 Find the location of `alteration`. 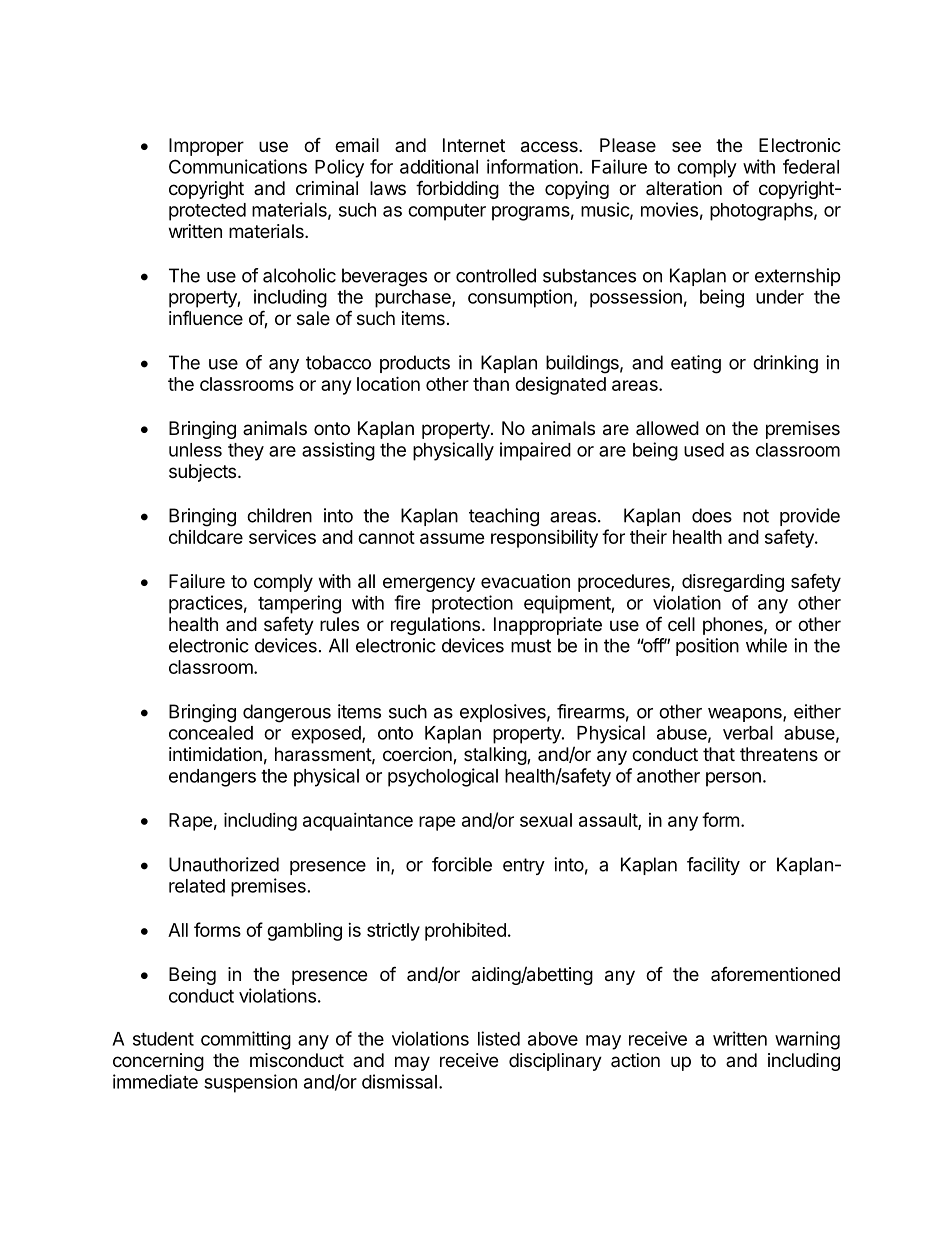

alteration is located at coordinates (684, 188).
